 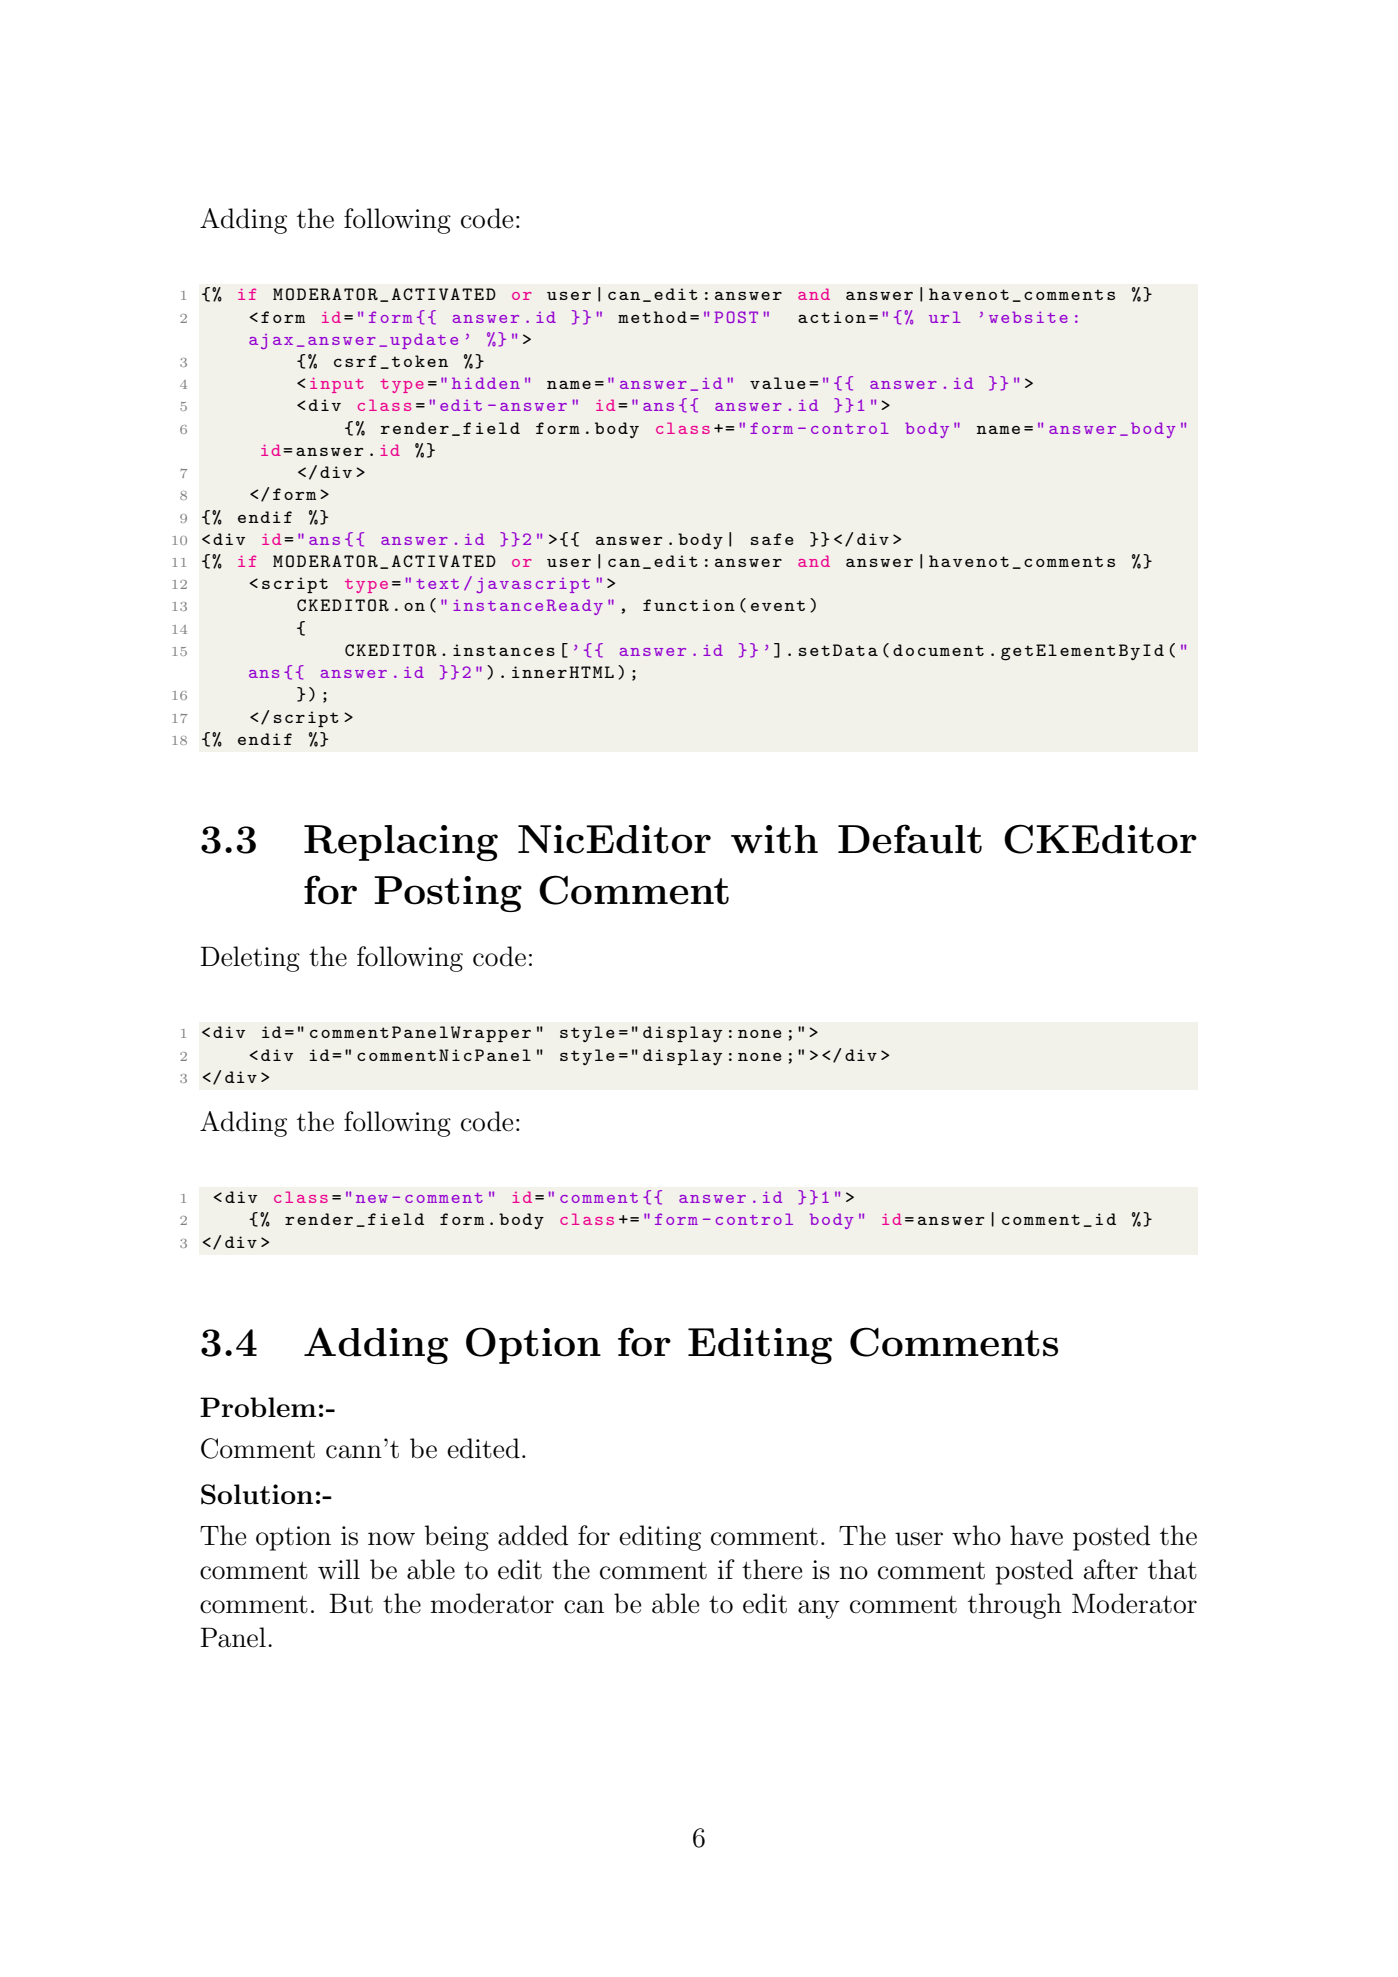 I want to click on url, so click(x=945, y=317).
